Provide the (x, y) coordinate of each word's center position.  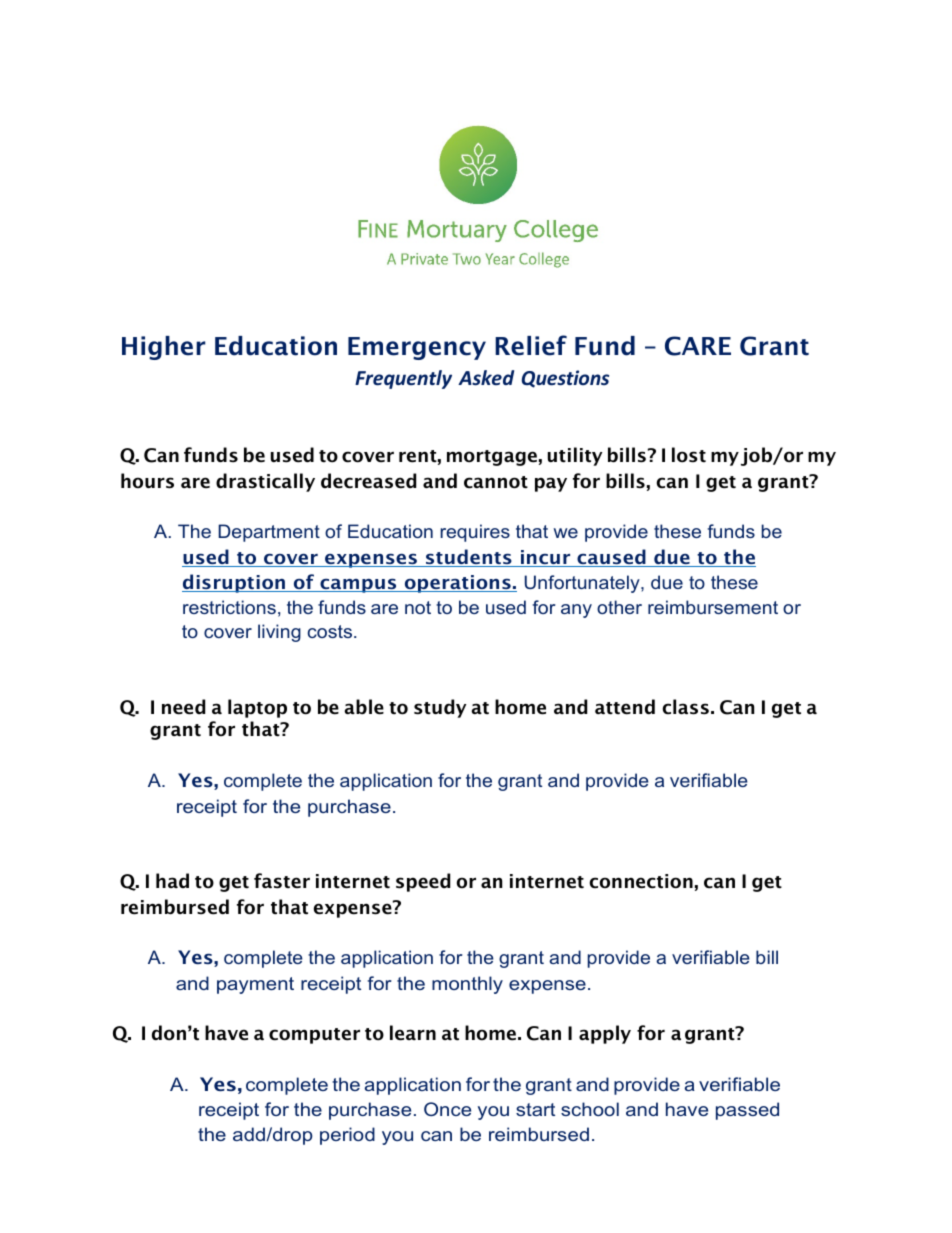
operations (457, 584)
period (347, 1136)
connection (641, 881)
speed (423, 882)
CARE (698, 346)
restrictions (229, 607)
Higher (164, 348)
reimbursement (713, 607)
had (172, 881)
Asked (486, 378)
